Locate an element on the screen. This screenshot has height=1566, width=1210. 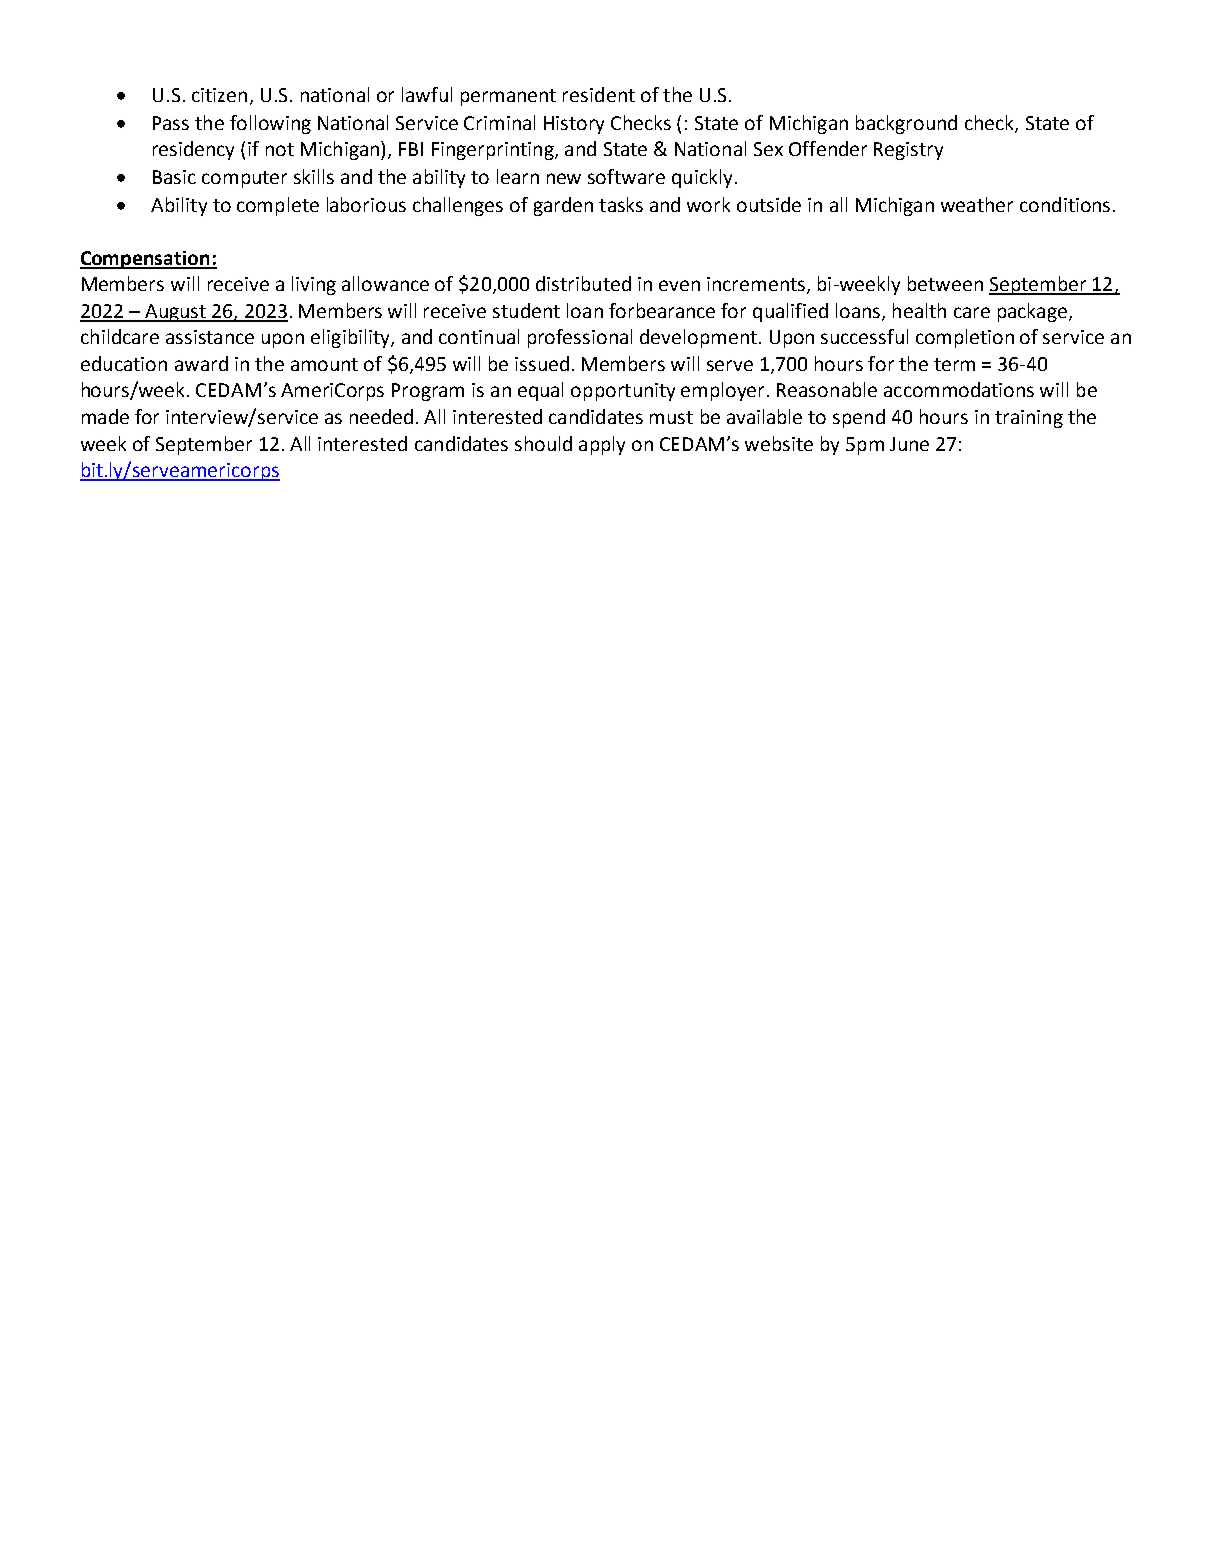
distributed is located at coordinates (583, 283).
